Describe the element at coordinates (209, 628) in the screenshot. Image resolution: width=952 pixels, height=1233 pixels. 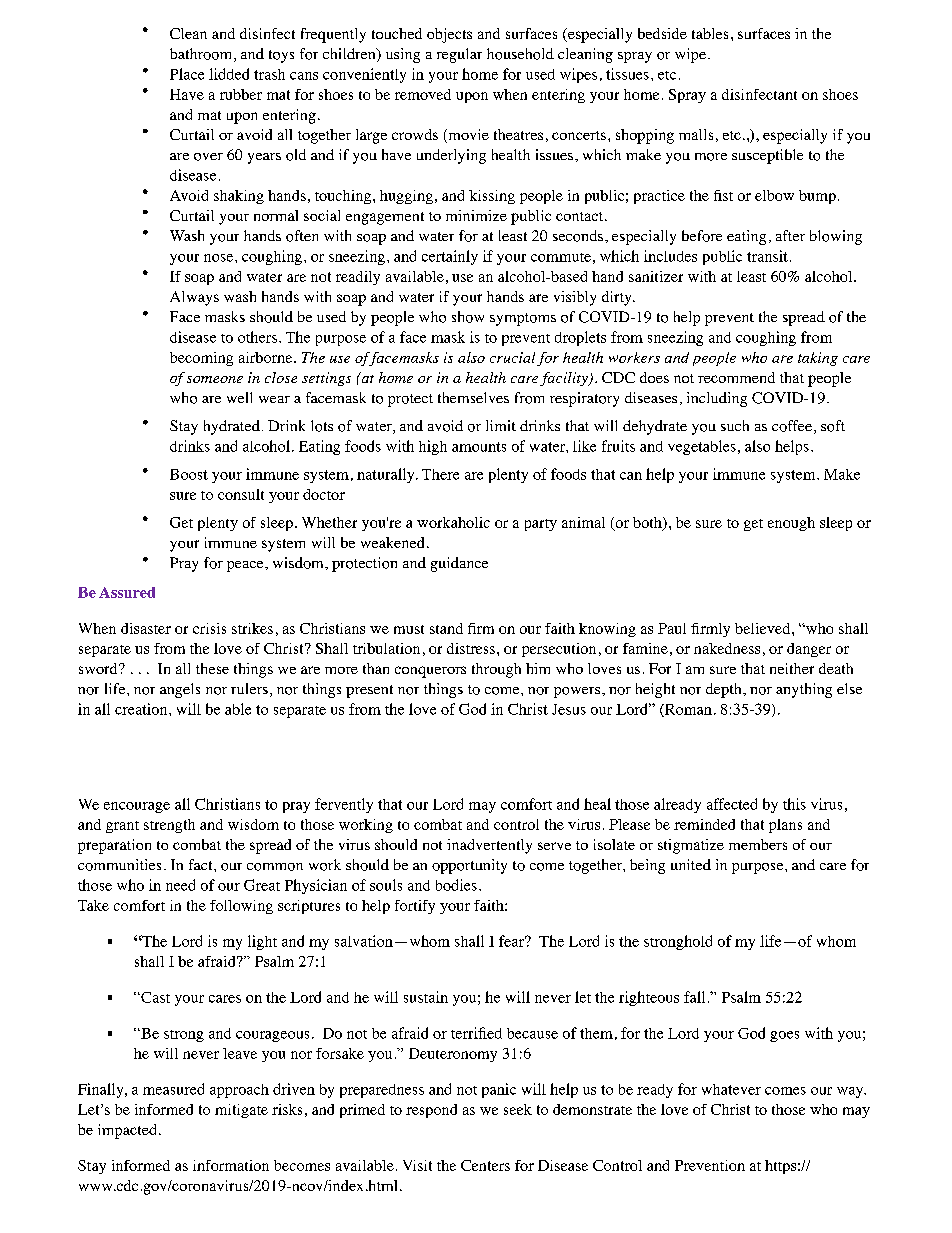
I see `crisis` at that location.
